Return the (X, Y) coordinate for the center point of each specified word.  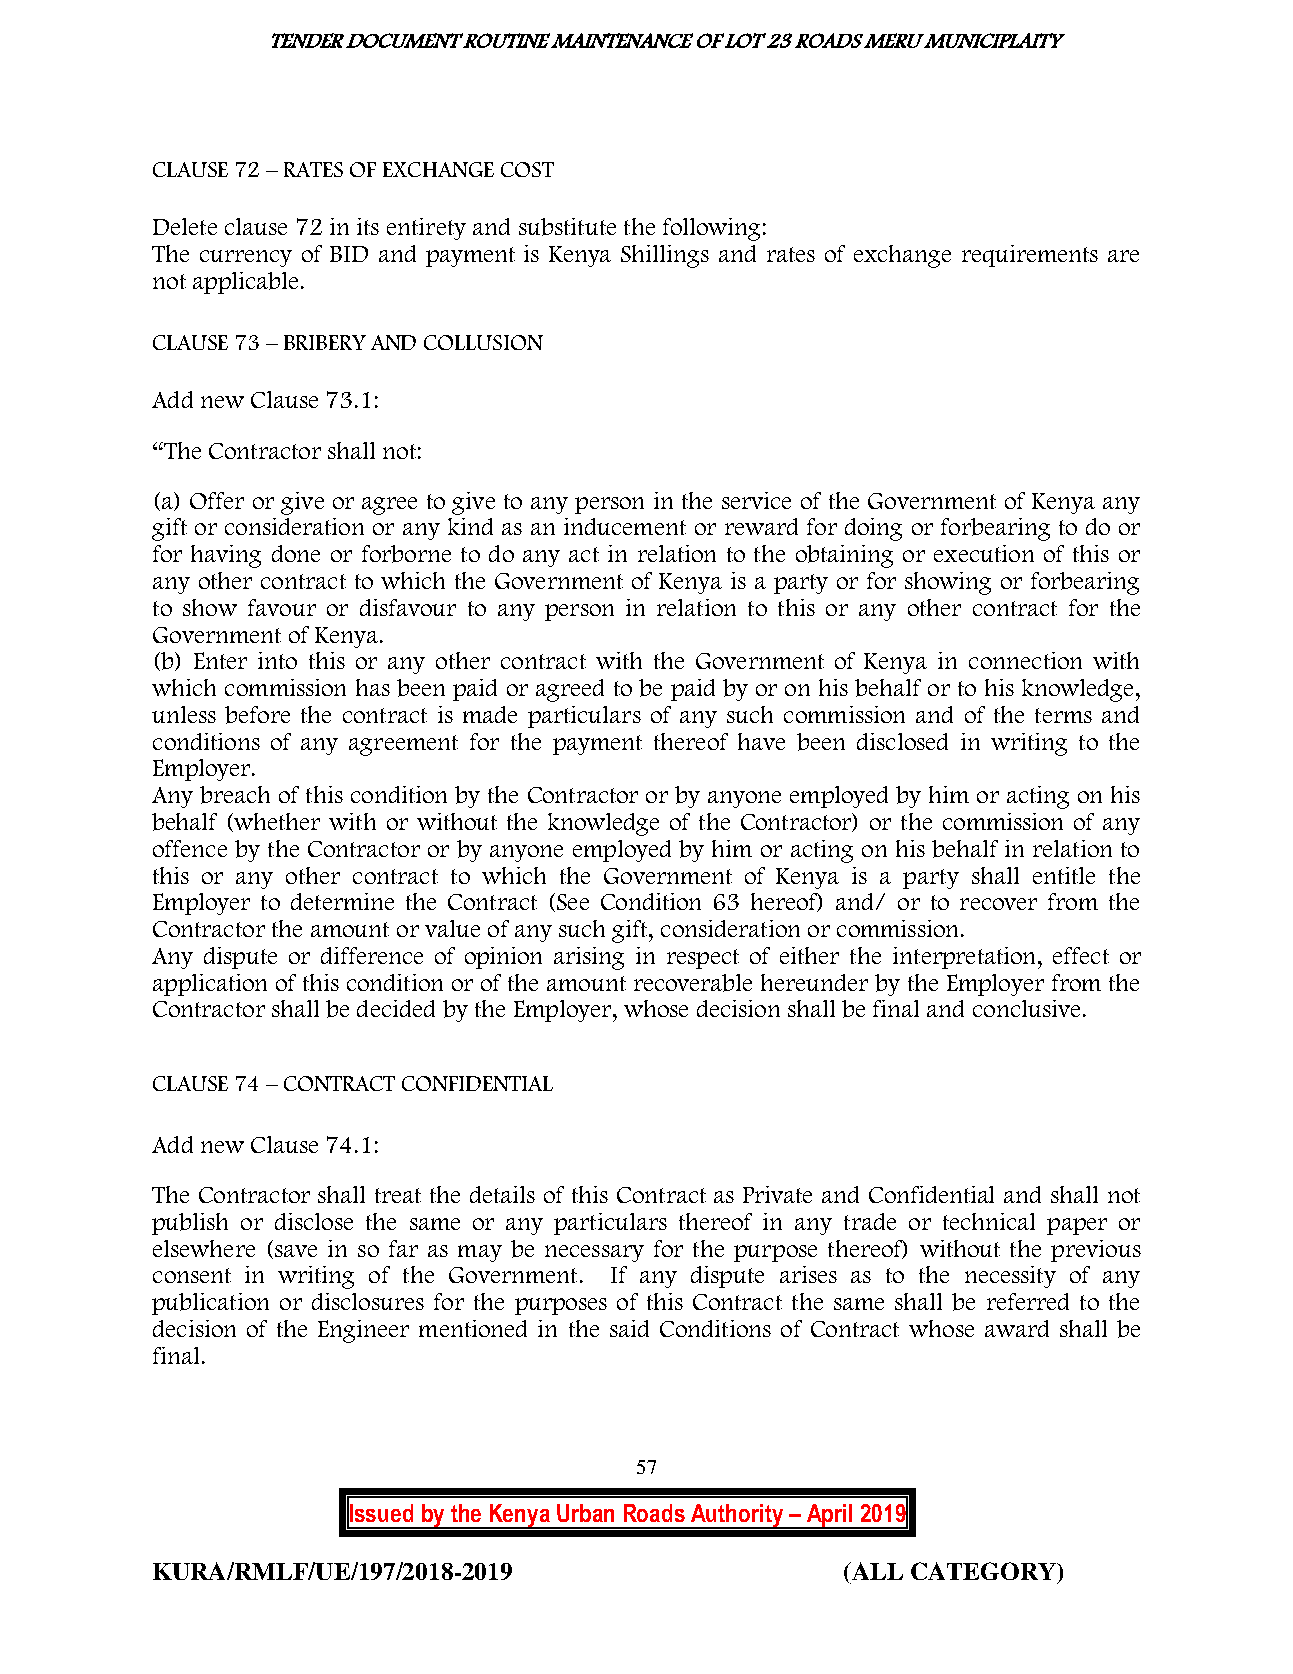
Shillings (665, 256)
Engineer (363, 1331)
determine (342, 901)
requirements (1030, 256)
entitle (1064, 875)
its (368, 226)
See (573, 902)
